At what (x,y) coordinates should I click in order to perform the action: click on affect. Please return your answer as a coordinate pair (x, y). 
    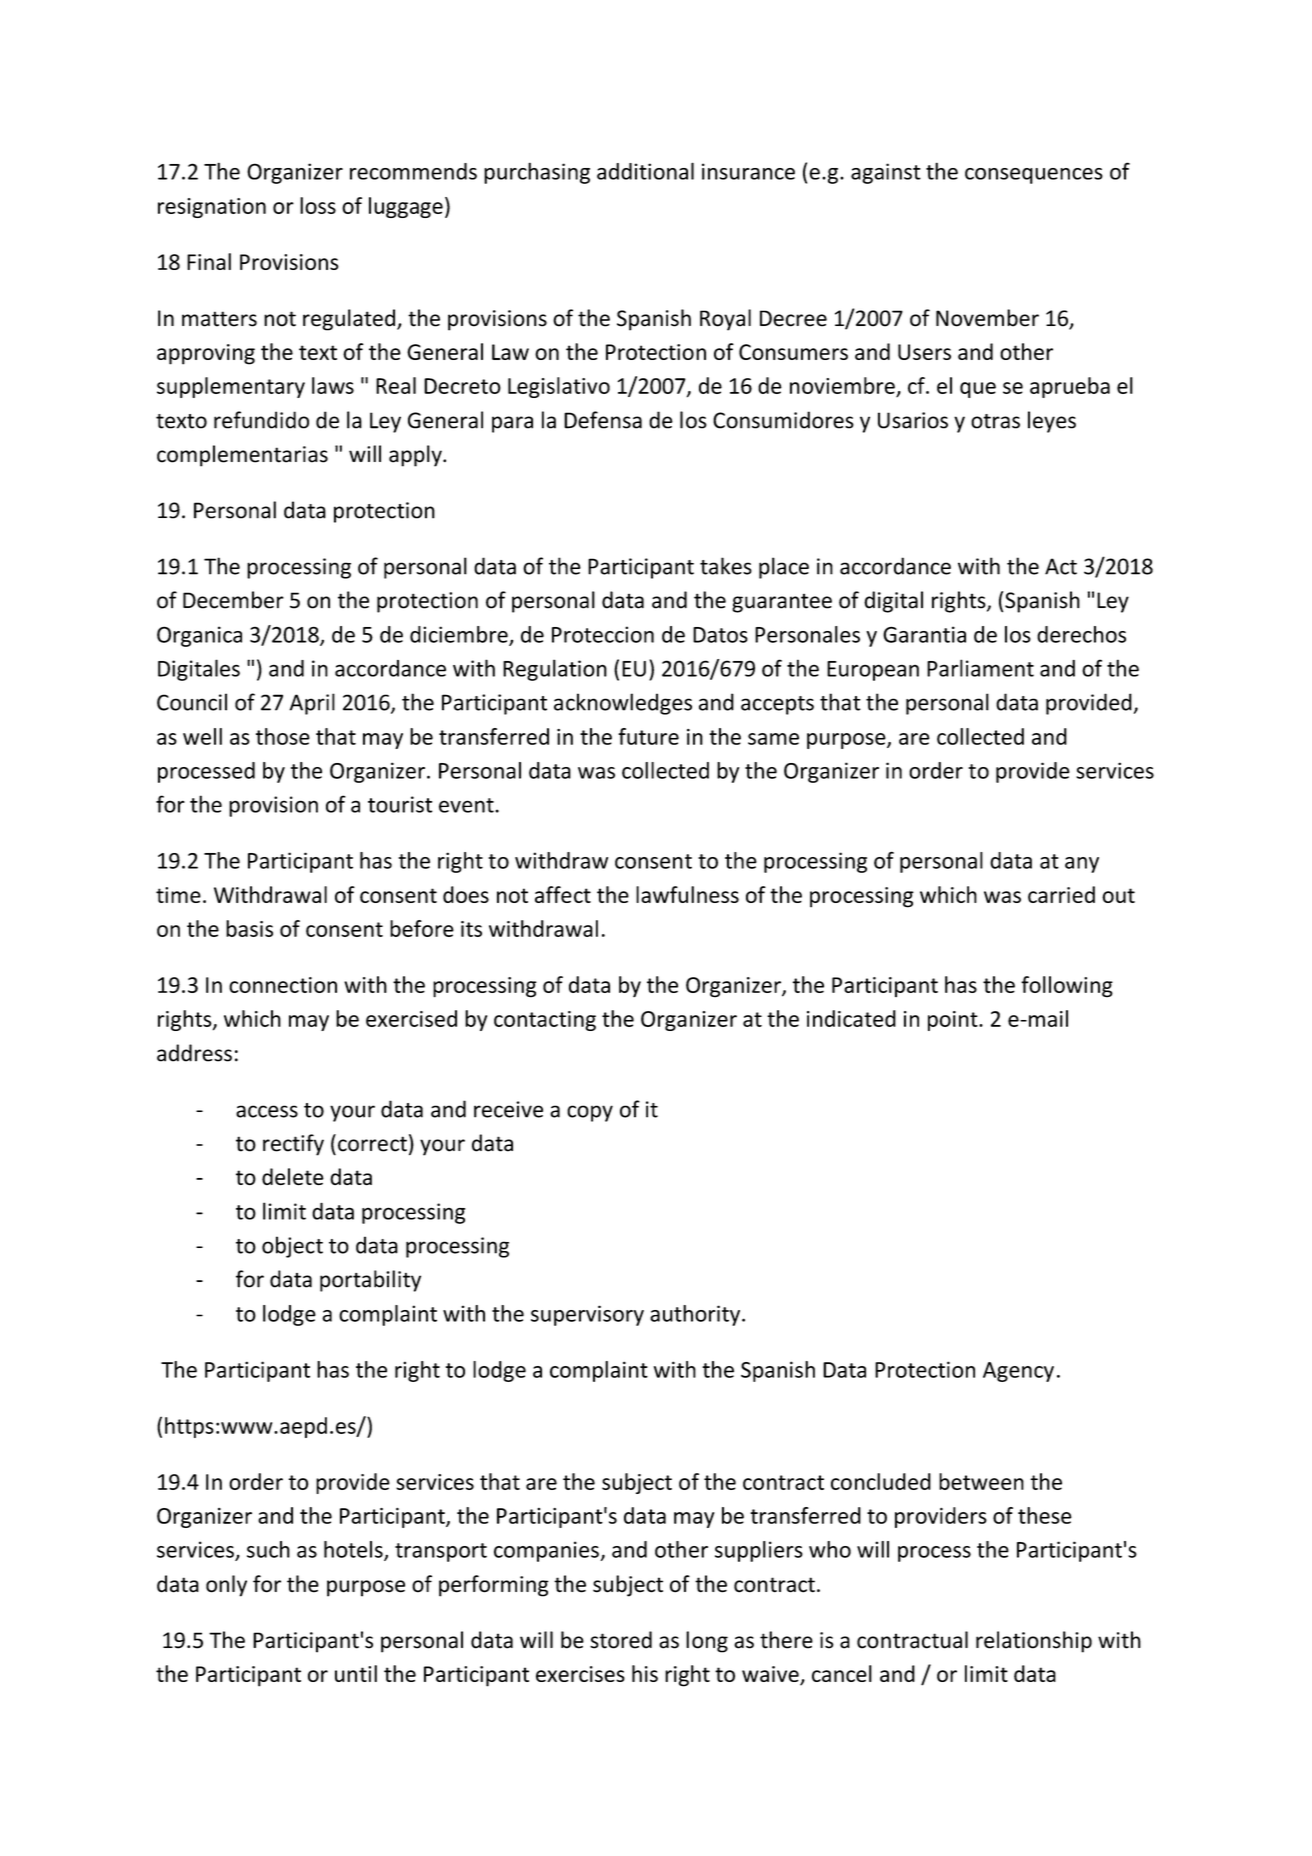
    Looking at the image, I should click on (563, 894).
